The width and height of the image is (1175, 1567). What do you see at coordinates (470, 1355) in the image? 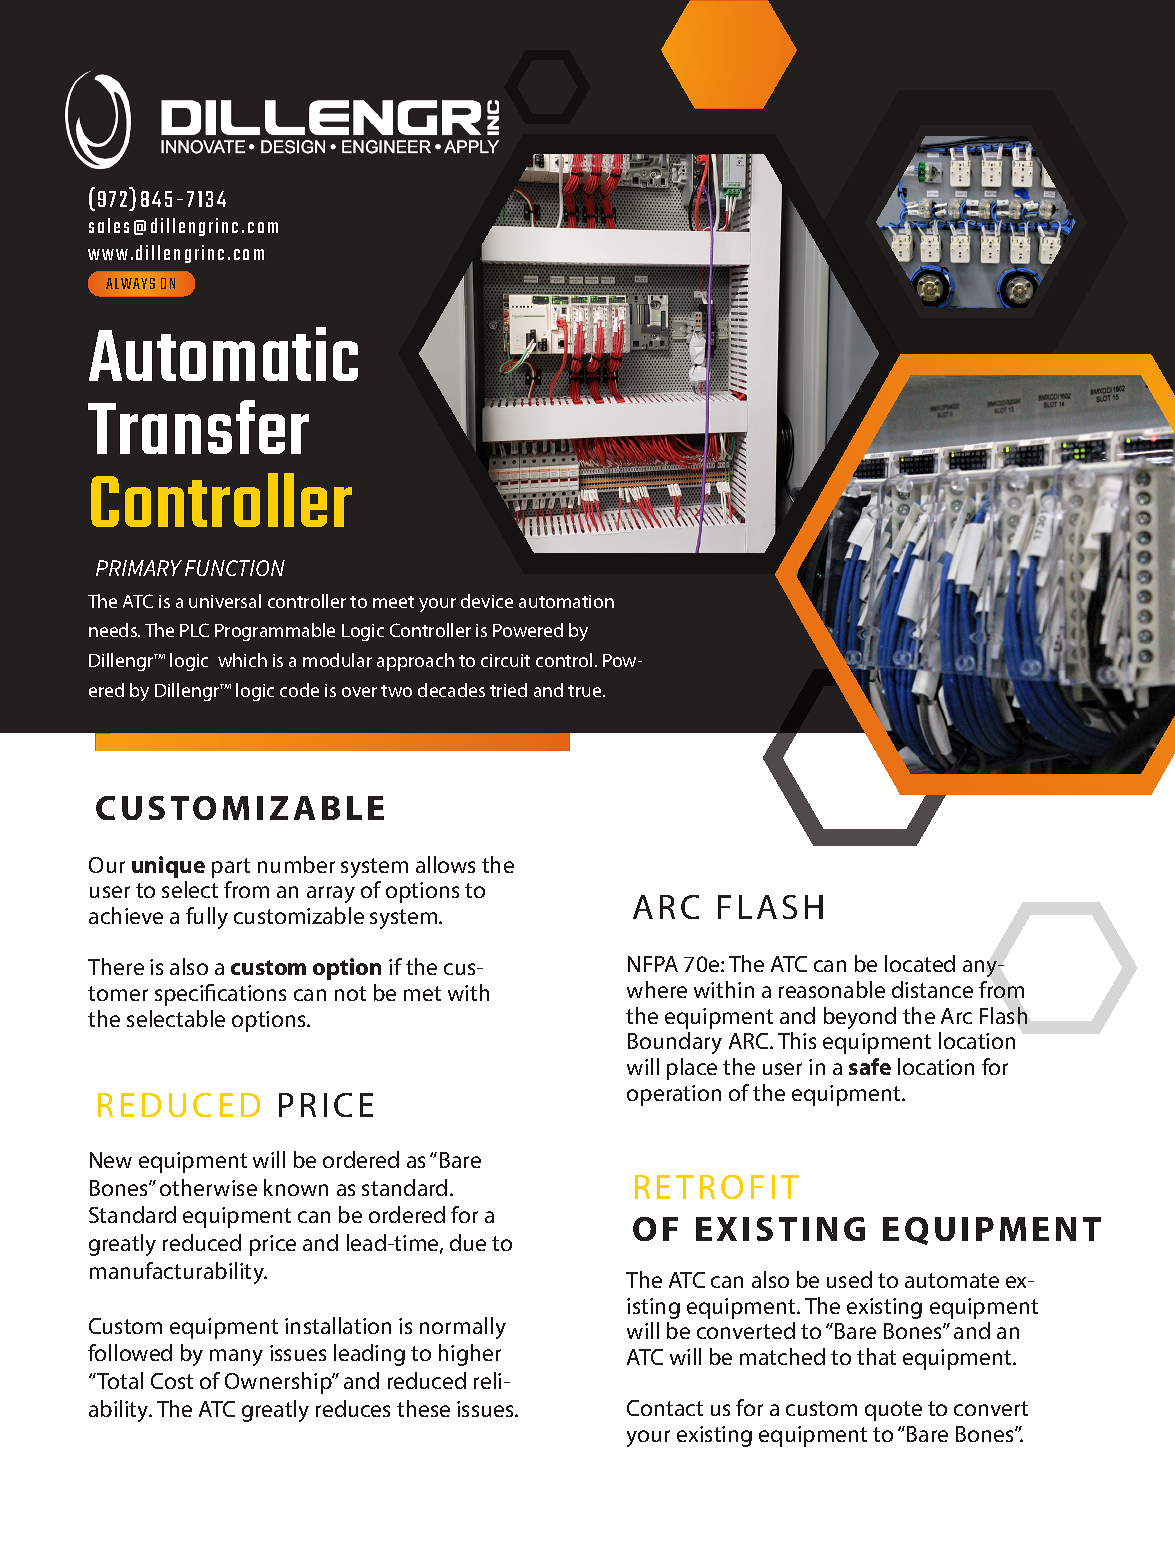
I see `higher` at bounding box center [470, 1355].
